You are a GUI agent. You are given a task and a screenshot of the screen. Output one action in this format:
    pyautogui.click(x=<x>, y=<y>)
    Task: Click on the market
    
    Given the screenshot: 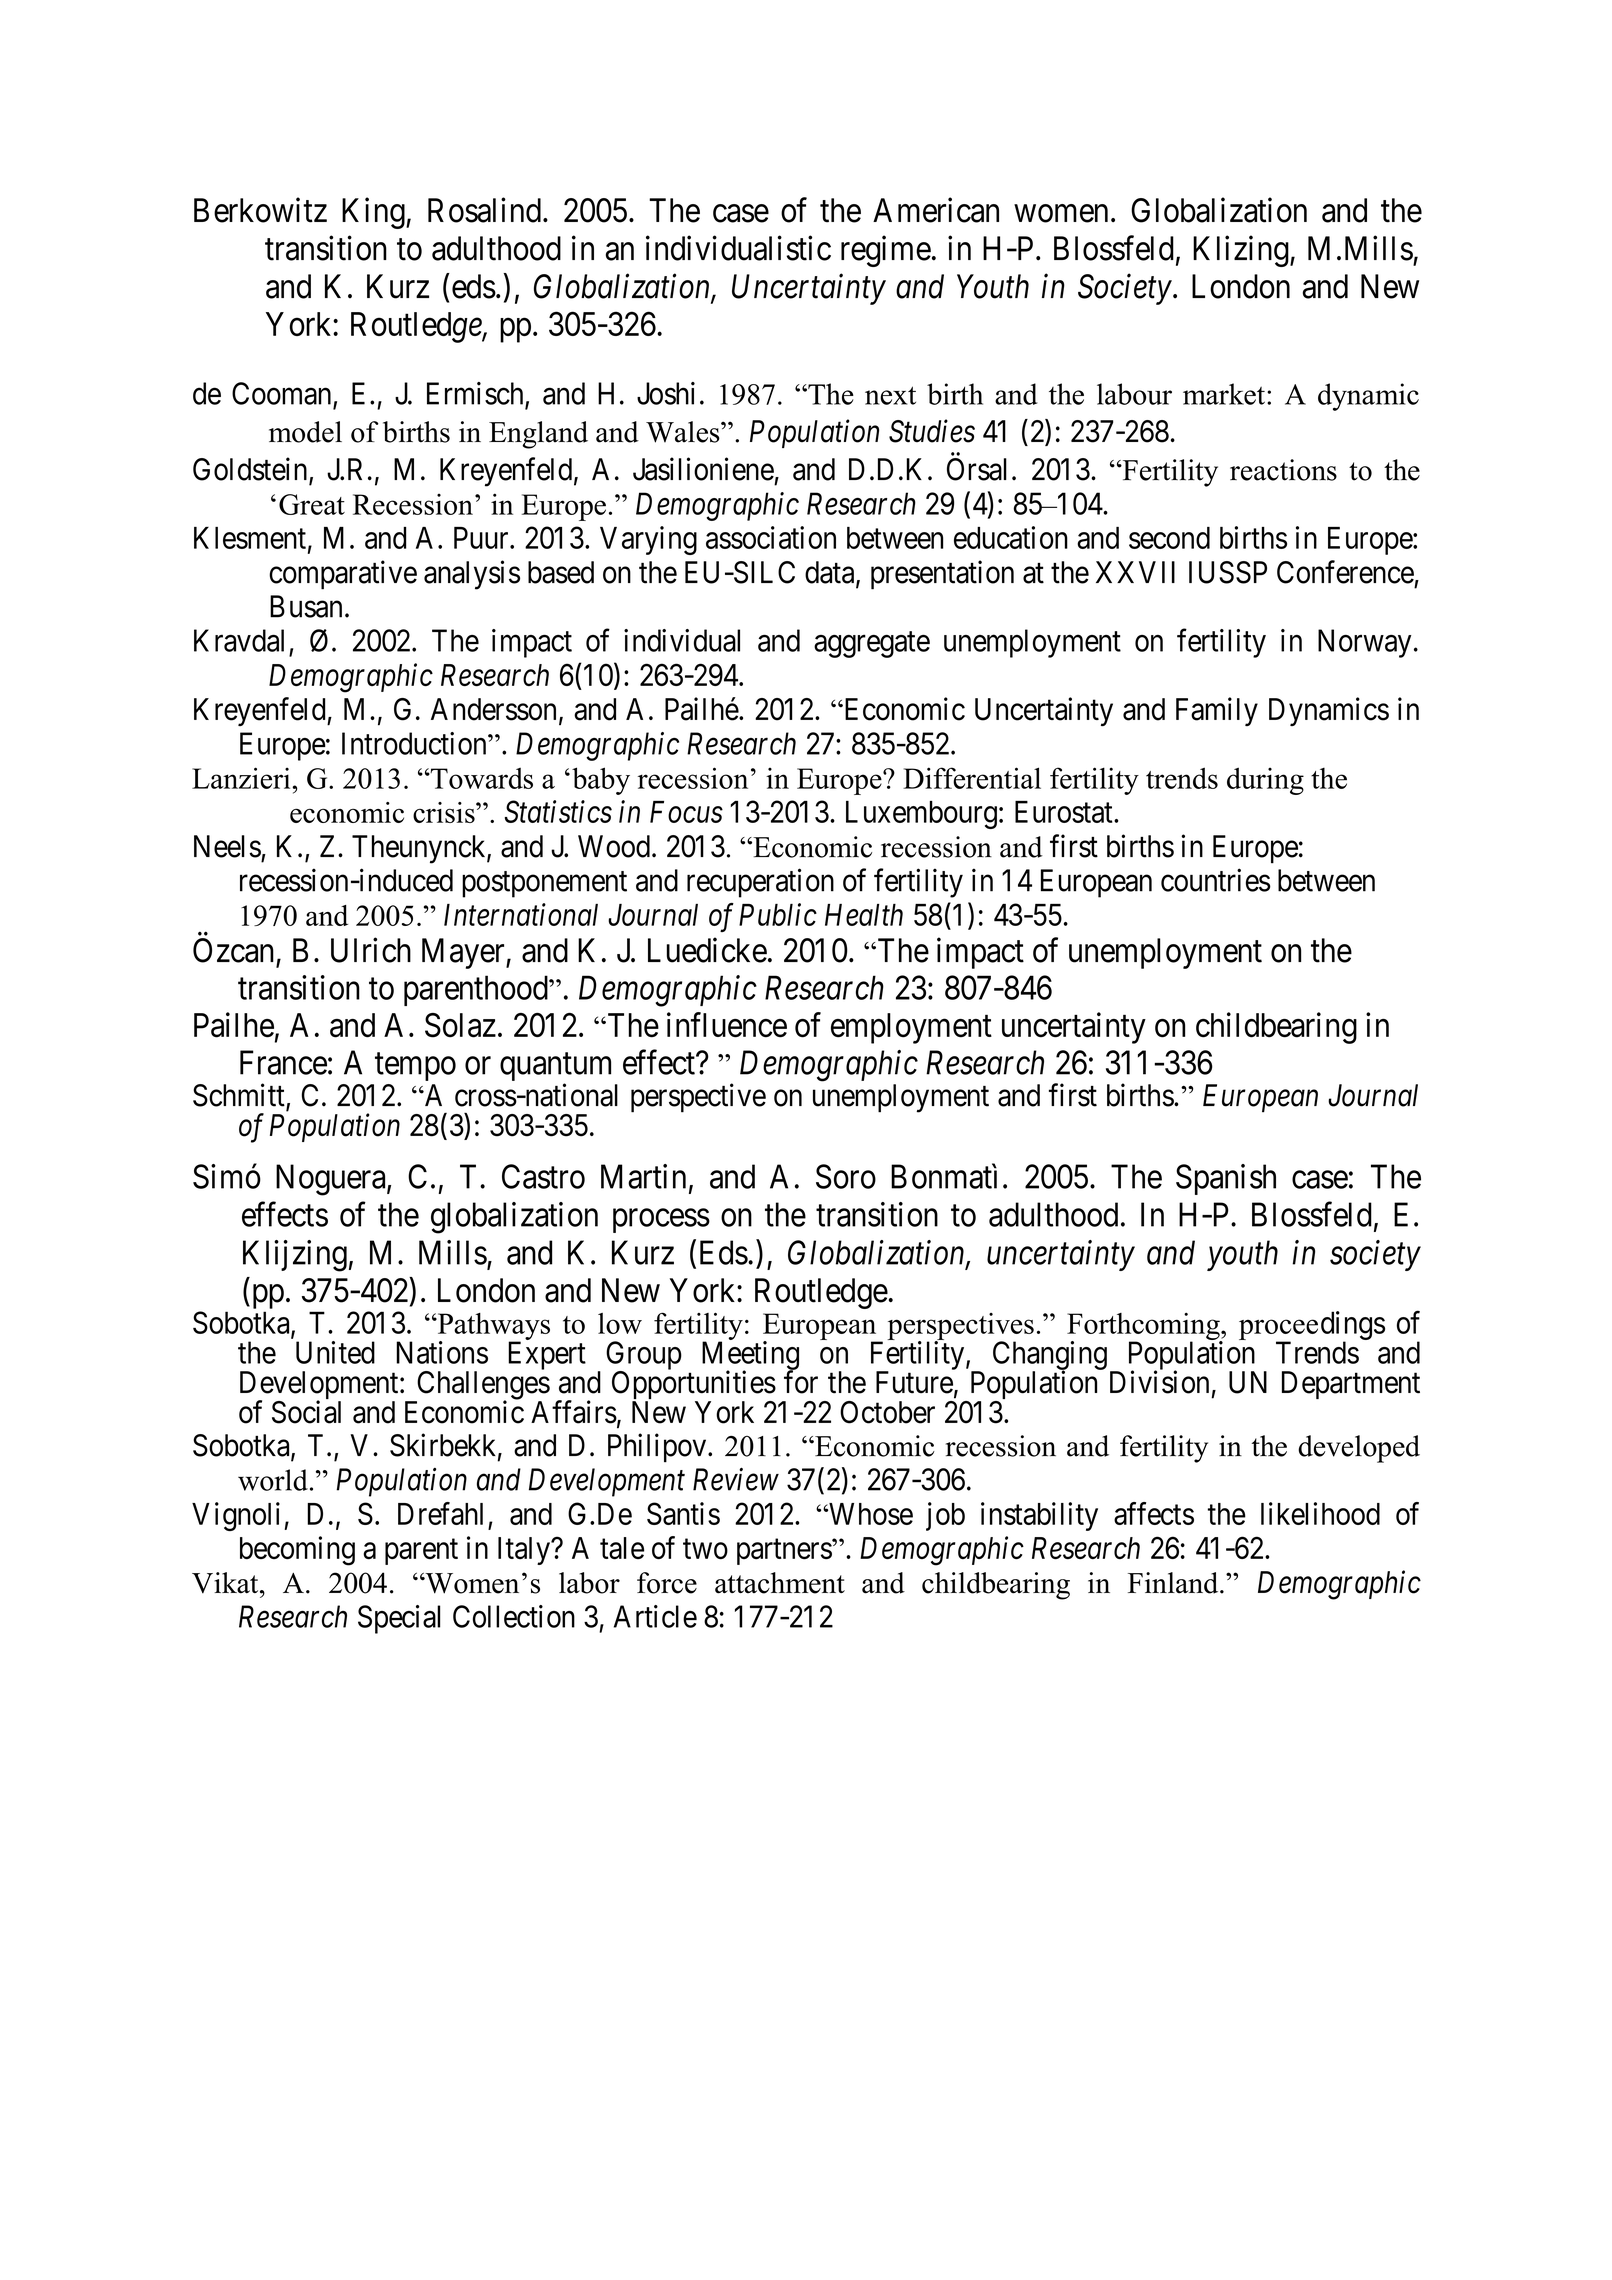 What is the action you would take?
    pyautogui.click(x=1224, y=394)
